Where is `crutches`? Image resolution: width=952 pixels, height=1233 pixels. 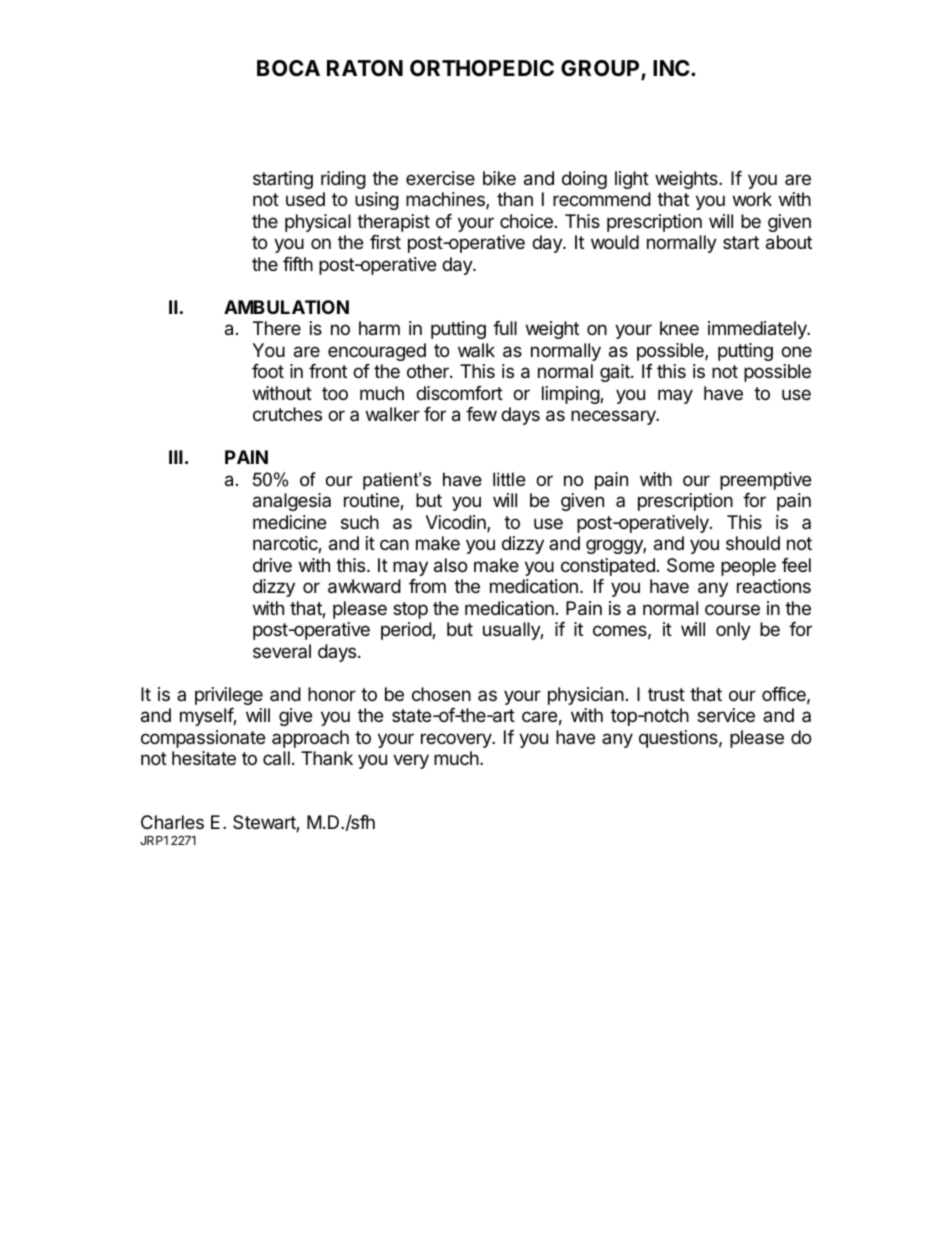 crutches is located at coordinates (287, 414).
